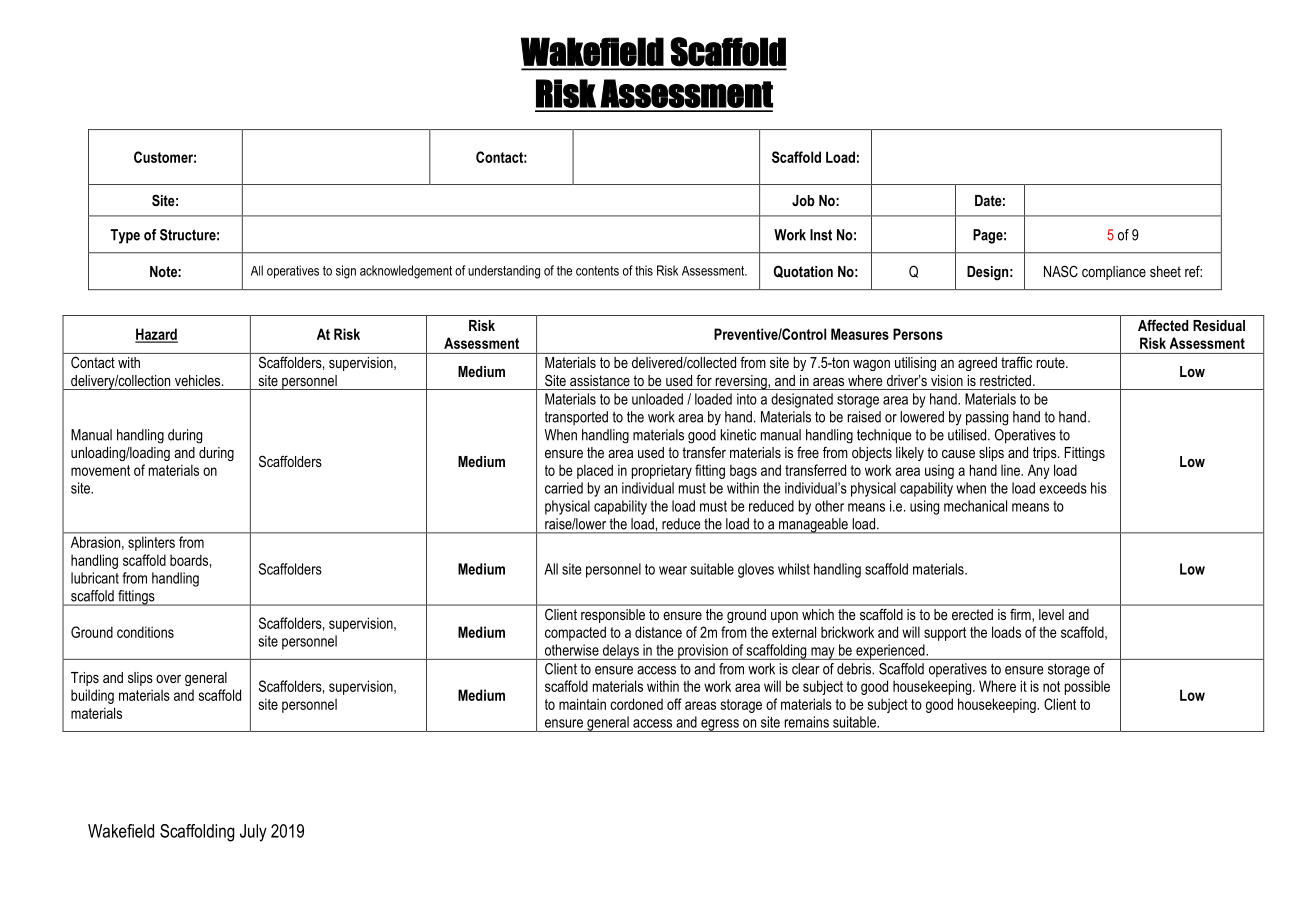 The width and height of the image is (1308, 924). Describe the element at coordinates (564, 488) in the image. I see `carried` at that location.
